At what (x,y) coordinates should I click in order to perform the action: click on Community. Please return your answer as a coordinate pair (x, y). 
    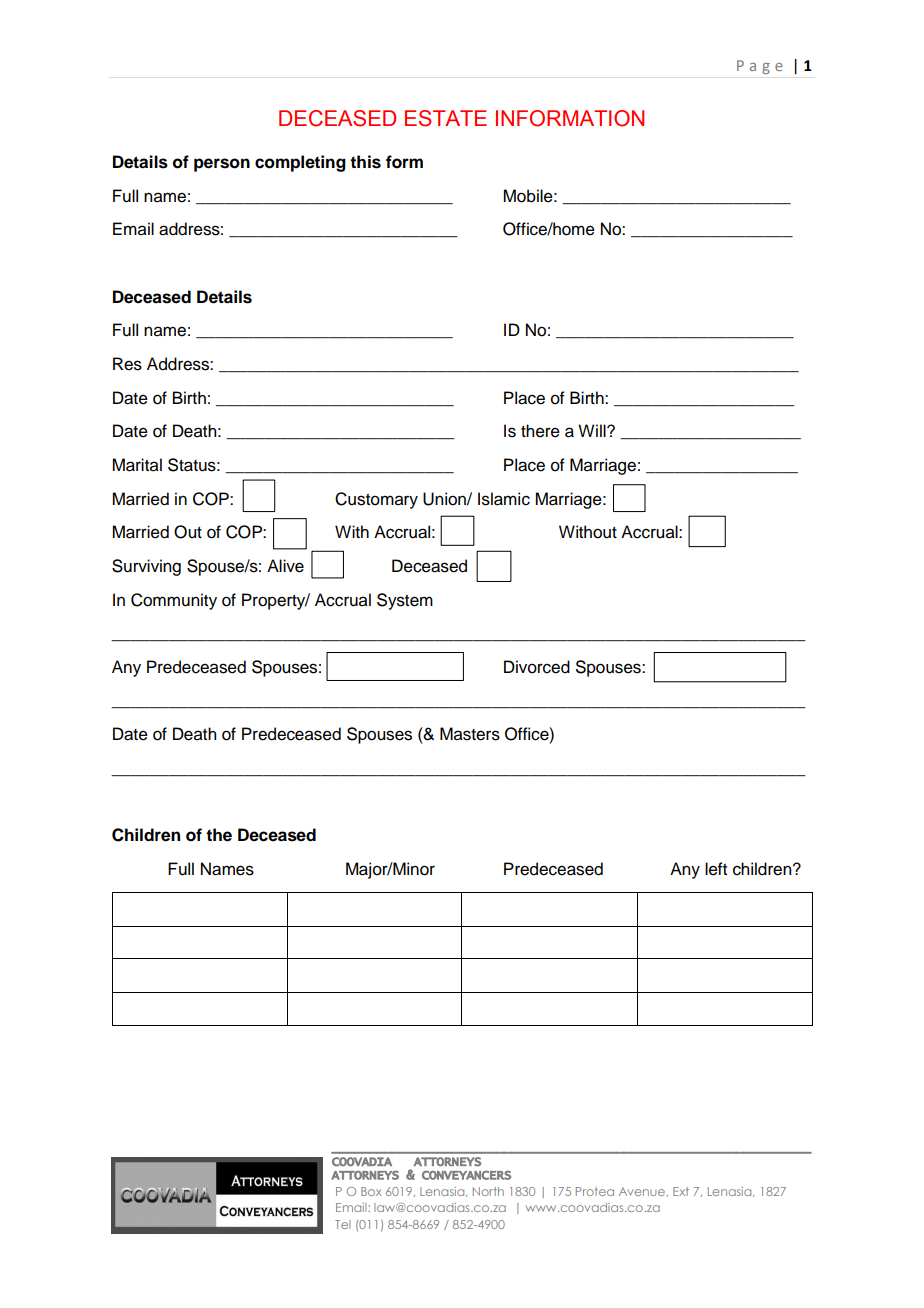
    Looking at the image, I should click on (174, 601).
